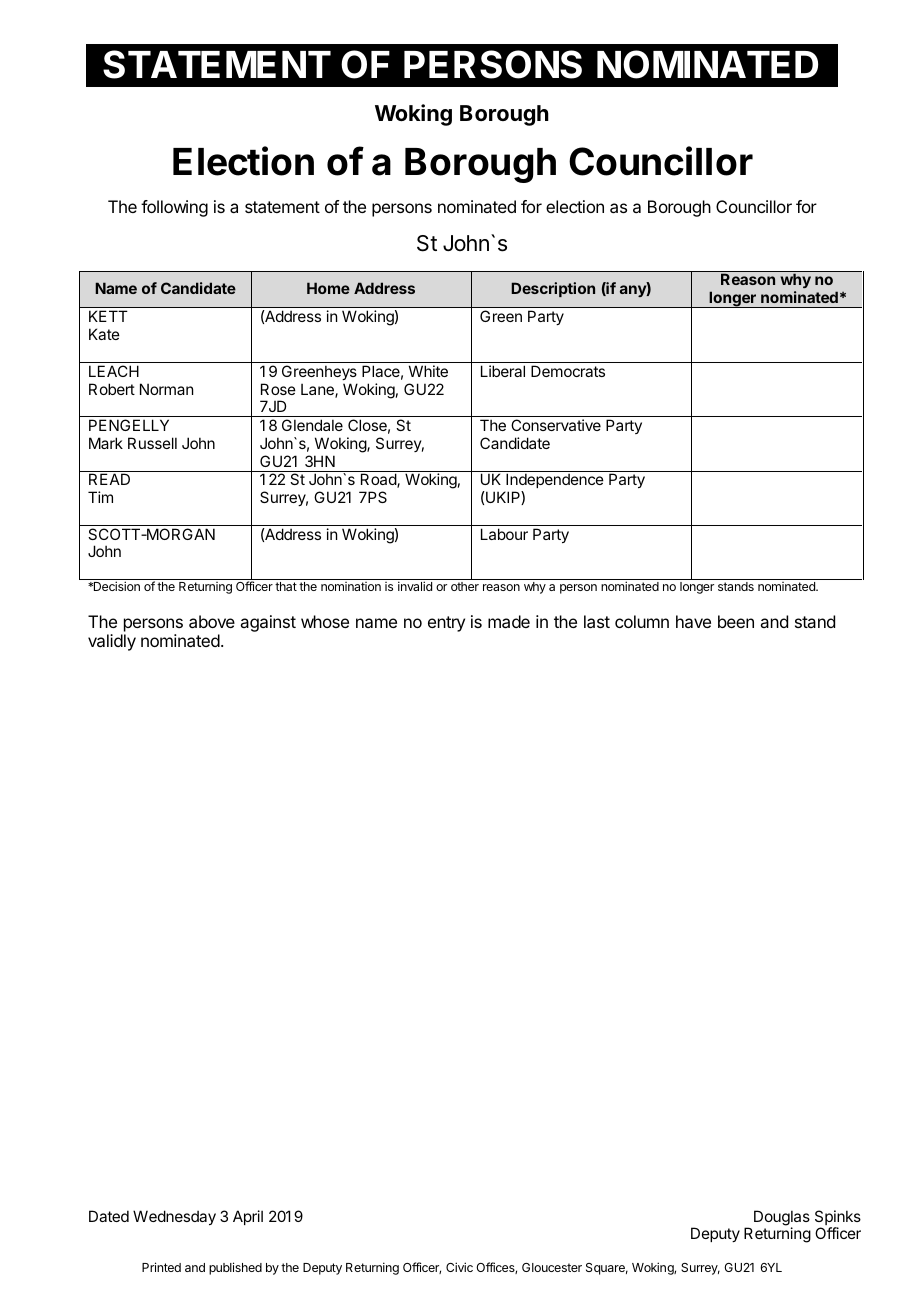 This screenshot has height=1308, width=924. What do you see at coordinates (248, 1217) in the screenshot?
I see `April` at bounding box center [248, 1217].
